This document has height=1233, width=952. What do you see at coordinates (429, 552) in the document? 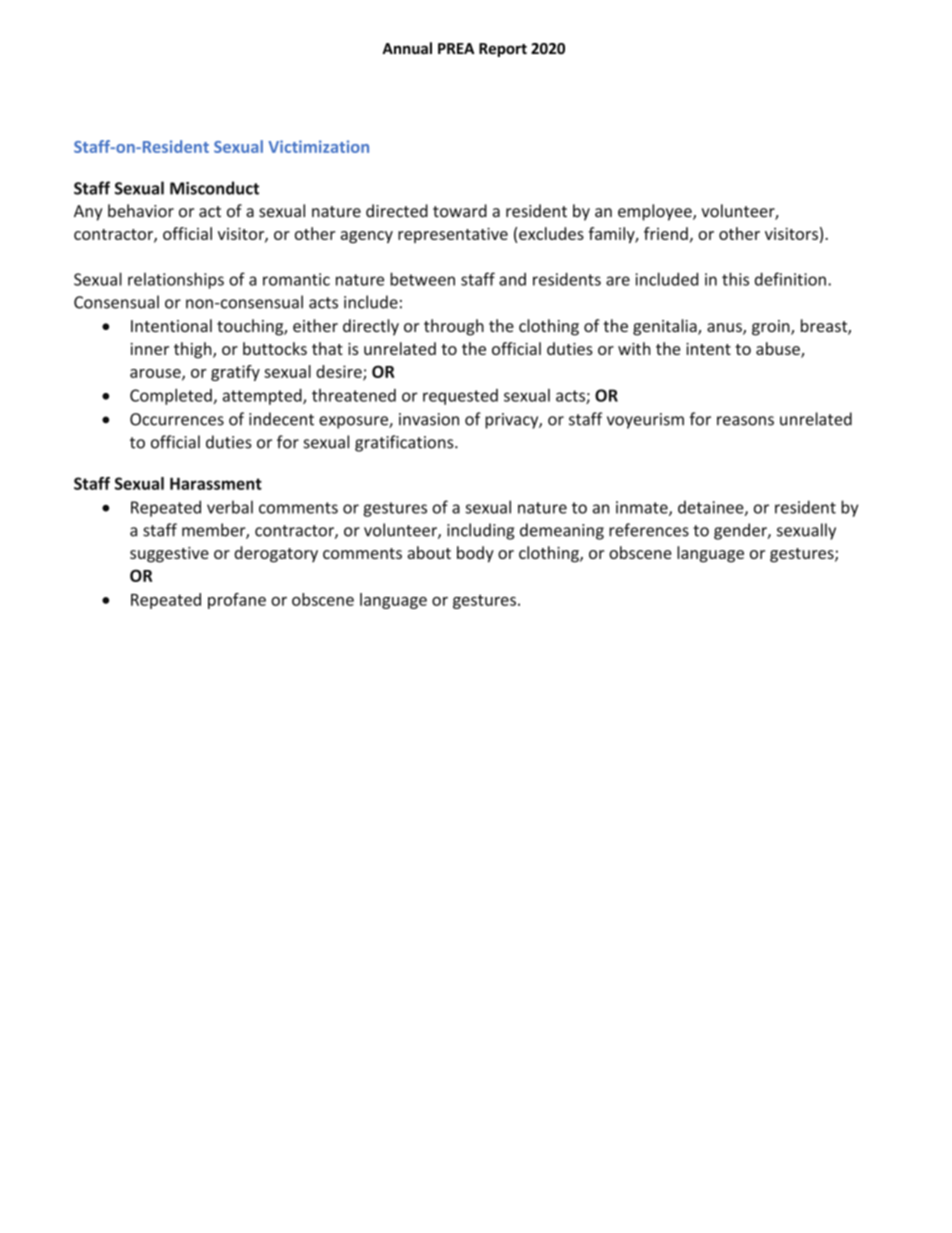
I see `about` at bounding box center [429, 552].
